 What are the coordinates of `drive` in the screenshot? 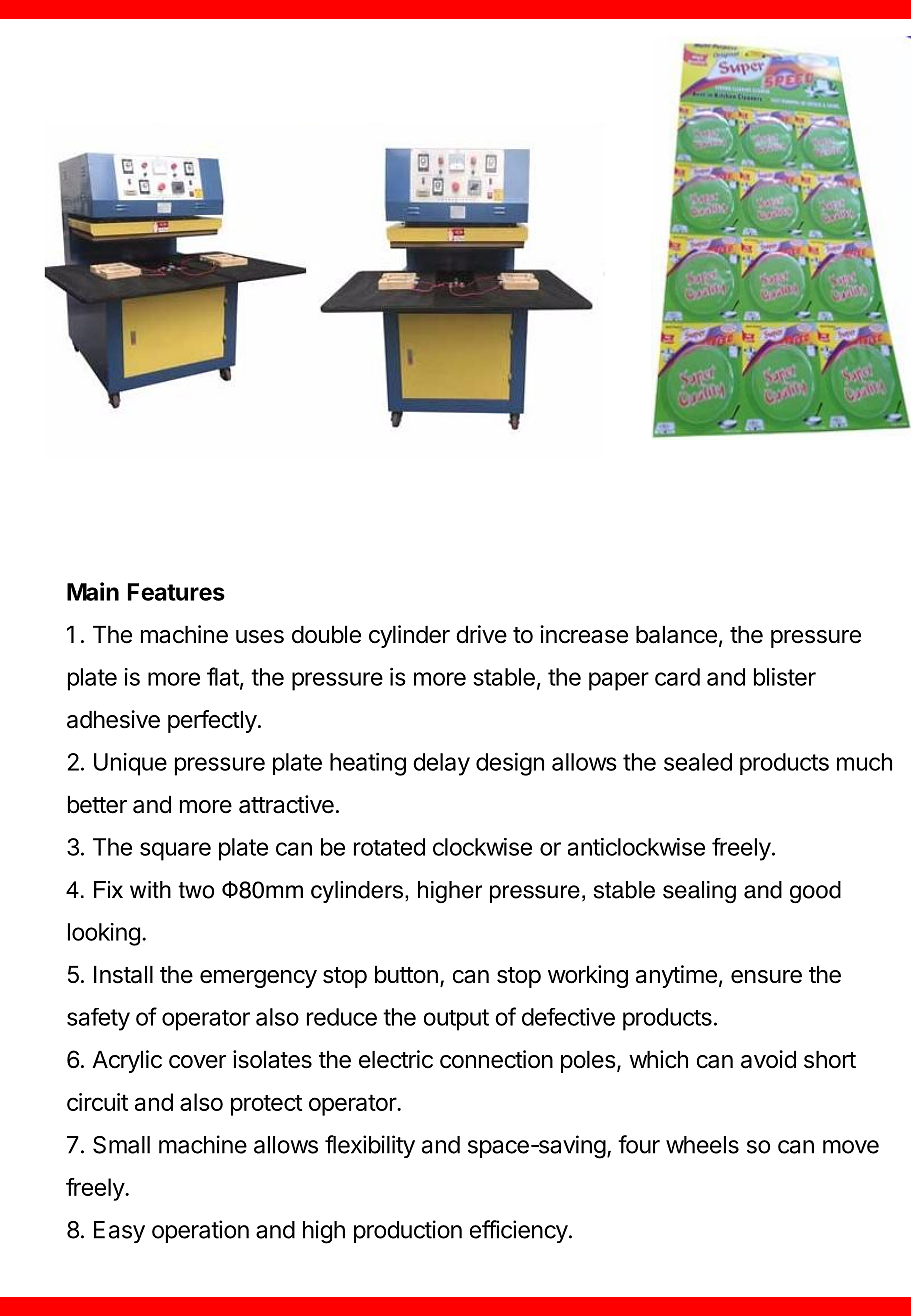 It's located at (481, 634).
